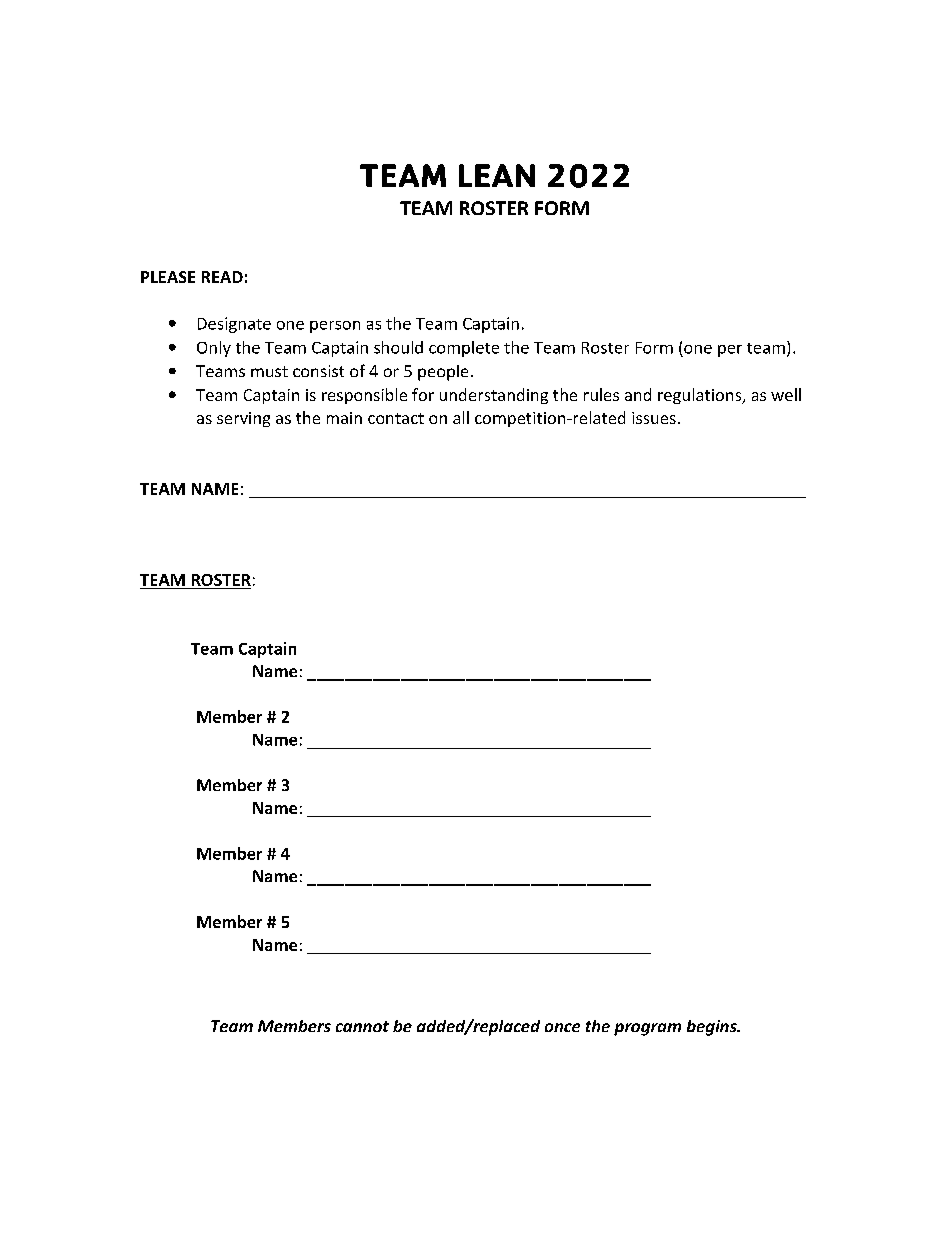  What do you see at coordinates (713, 1028) in the image?
I see `begins` at bounding box center [713, 1028].
